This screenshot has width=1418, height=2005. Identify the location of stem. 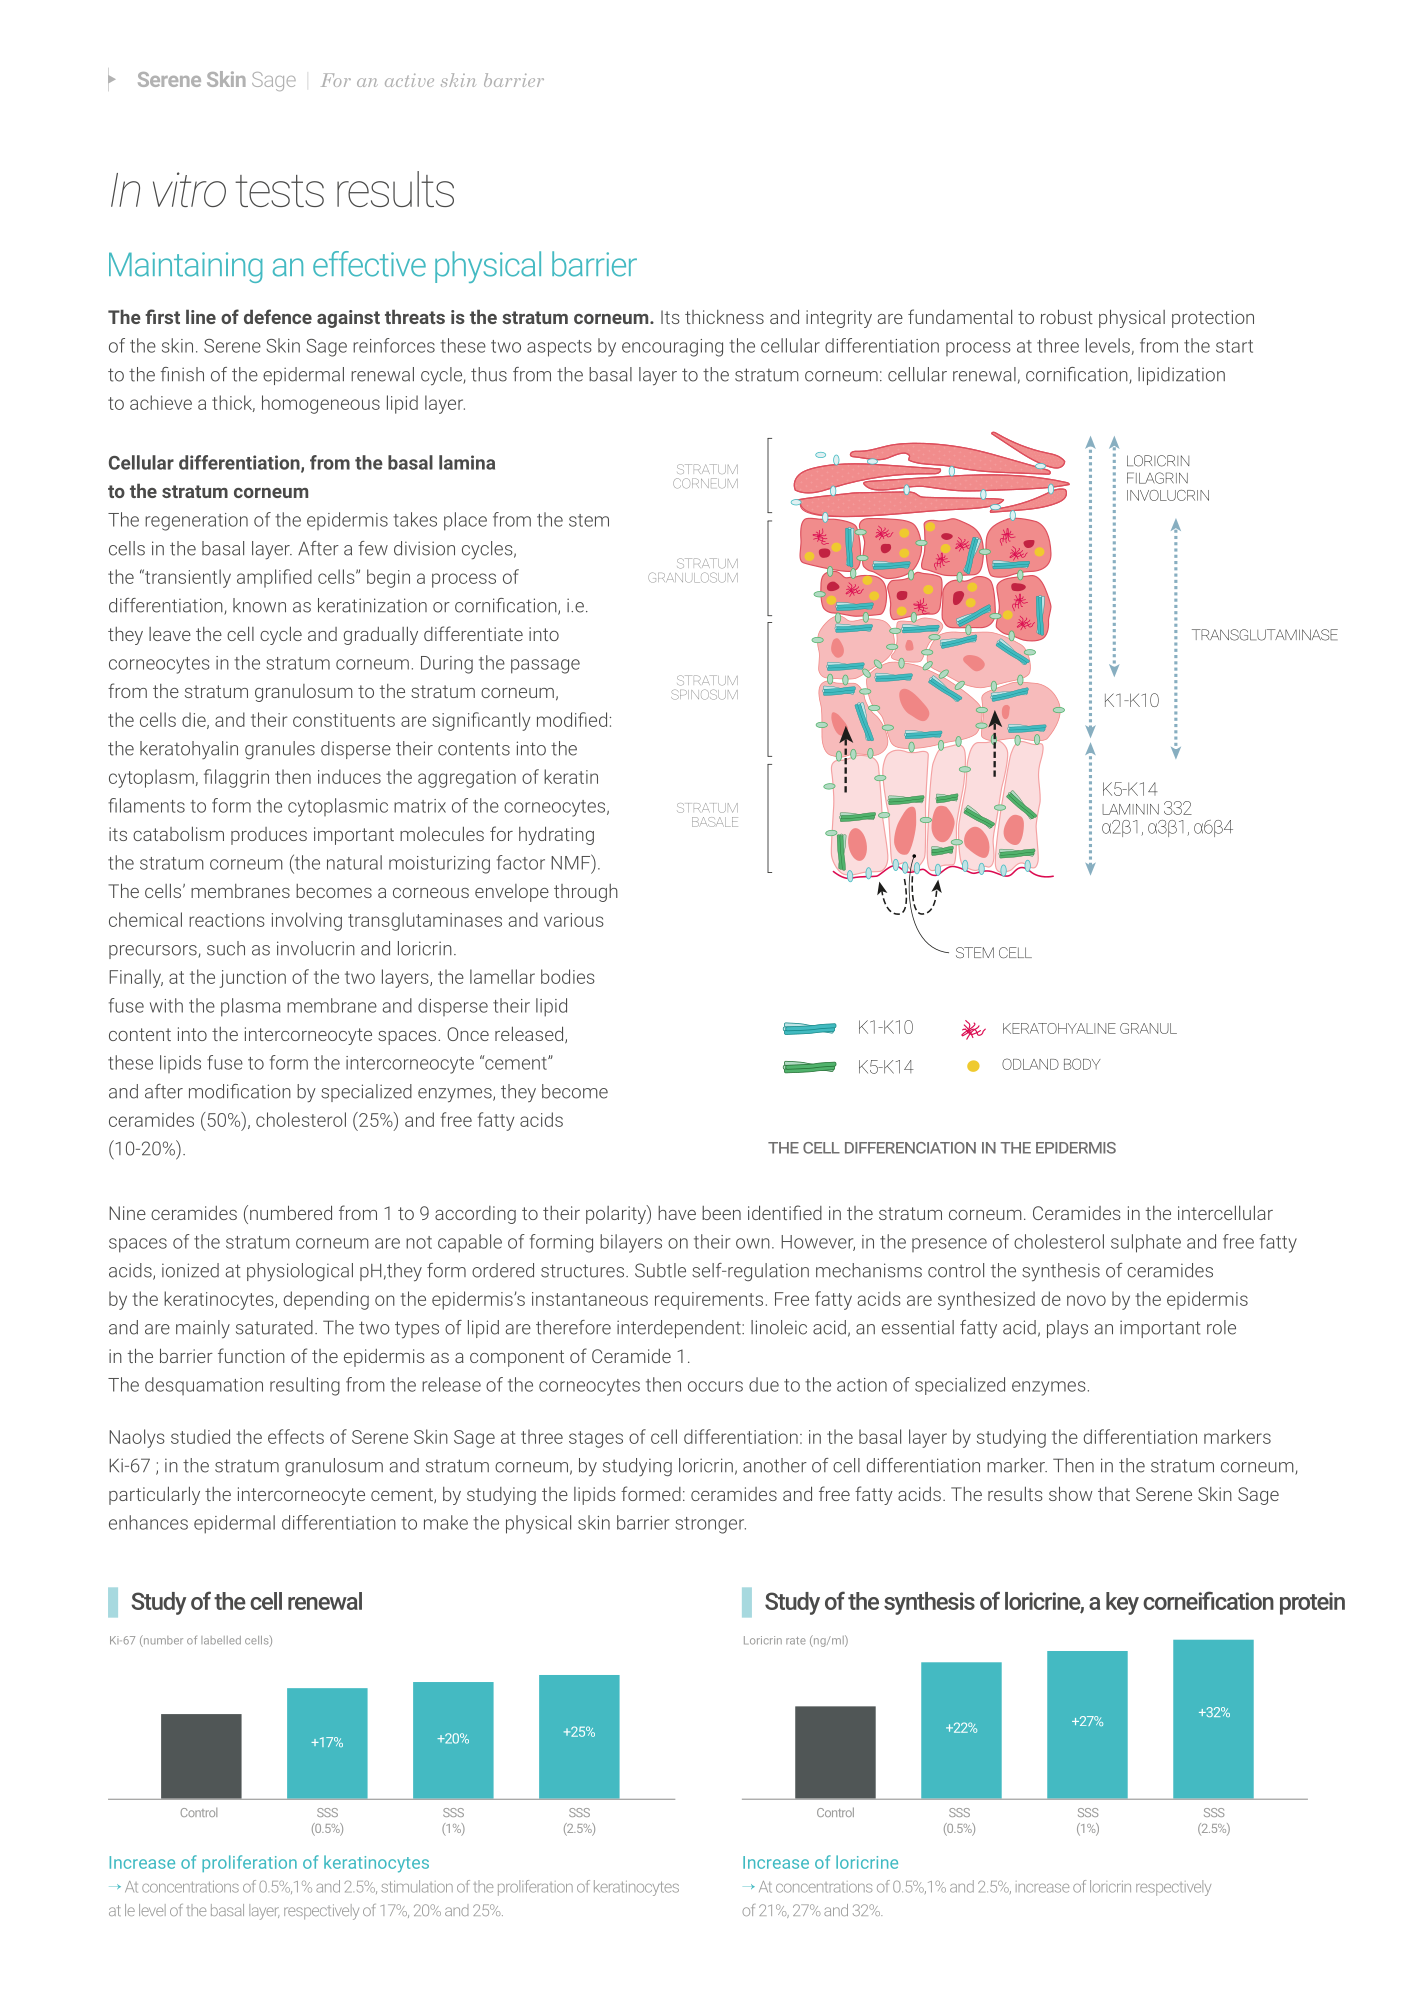
(589, 520).
